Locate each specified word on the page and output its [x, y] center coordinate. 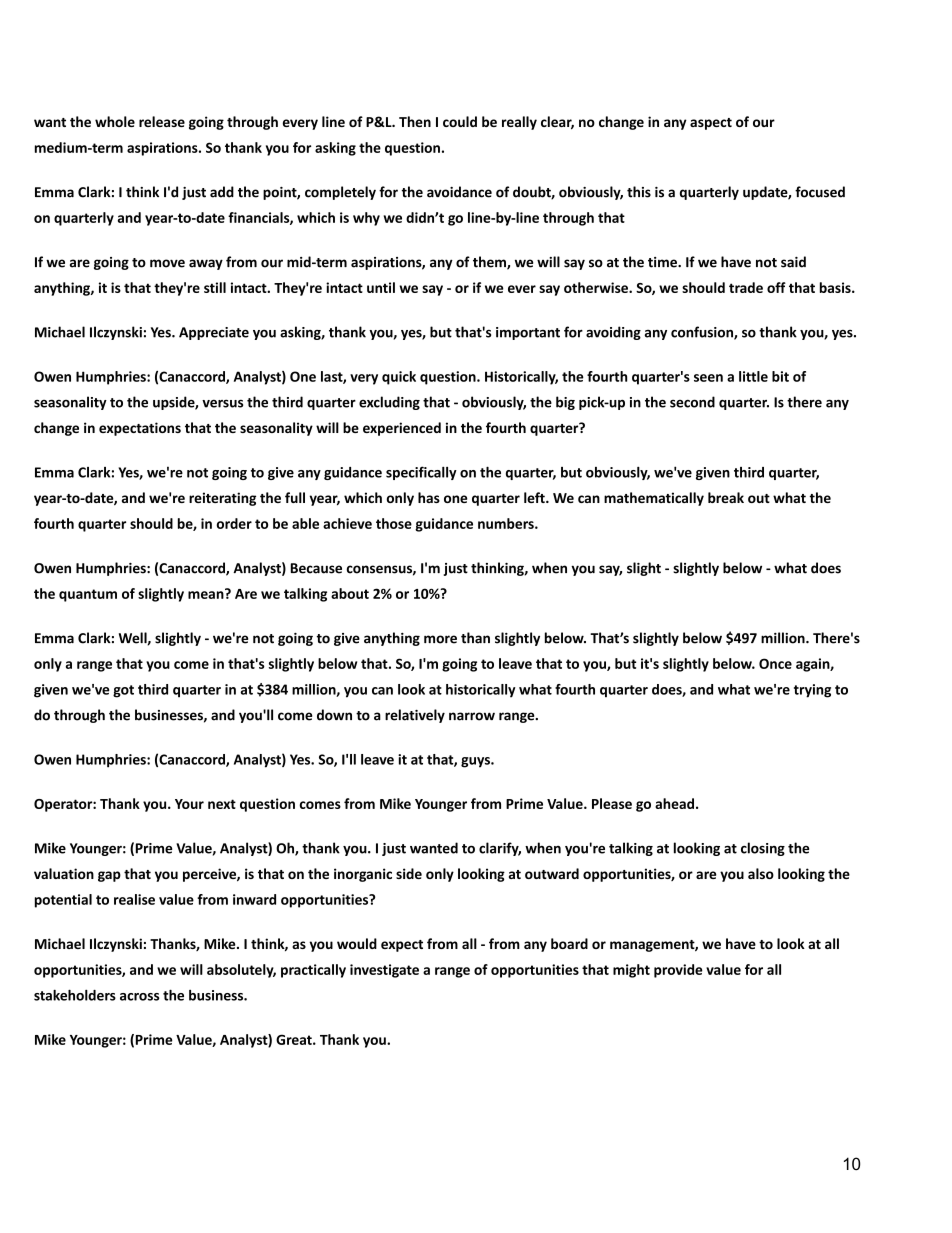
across [139, 997]
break [726, 497]
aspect [711, 124]
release [162, 121]
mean [207, 594]
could [460, 121]
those [394, 523]
